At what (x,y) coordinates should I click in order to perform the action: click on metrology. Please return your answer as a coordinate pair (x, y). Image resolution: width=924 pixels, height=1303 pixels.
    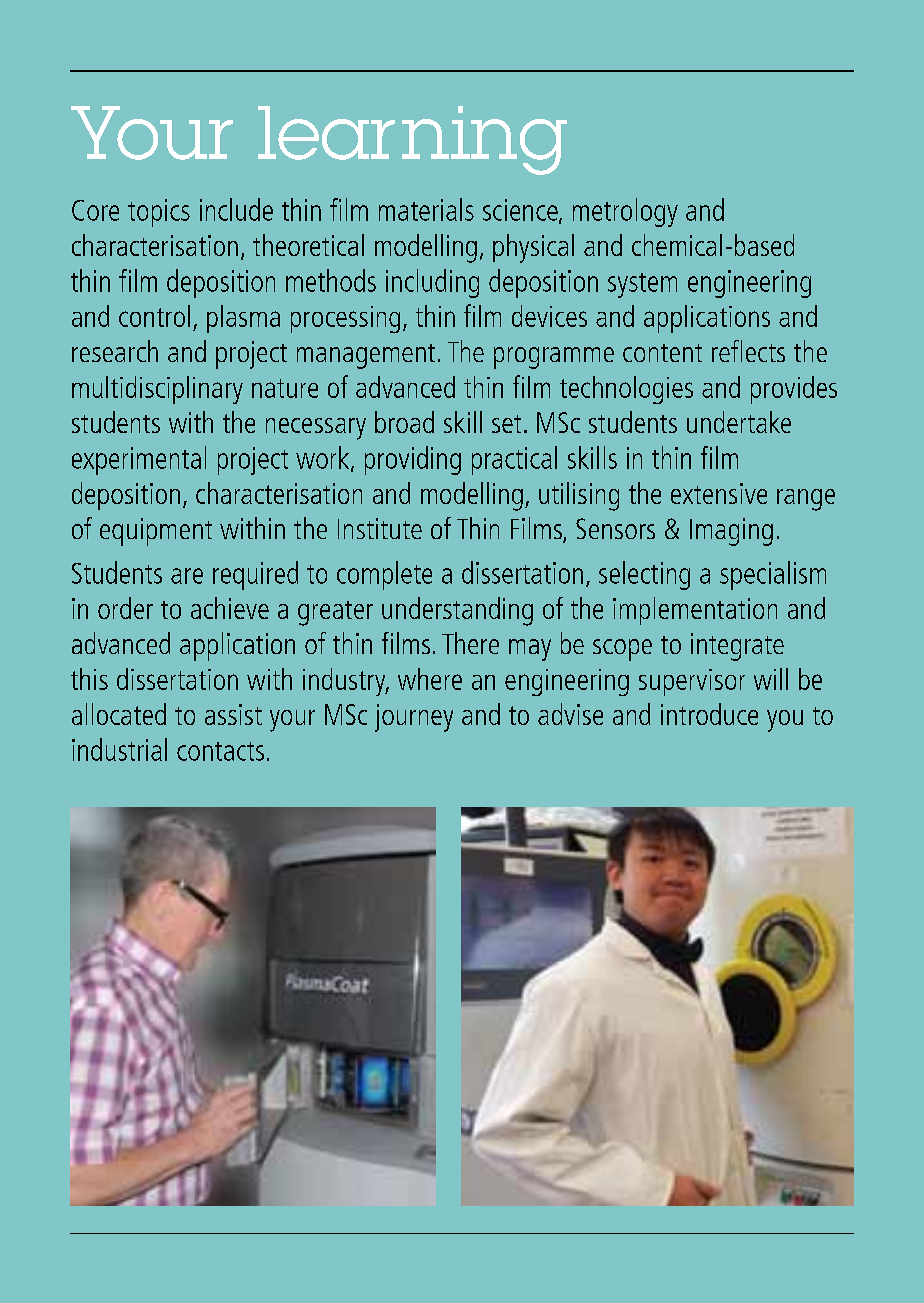
    Looking at the image, I should click on (625, 212).
